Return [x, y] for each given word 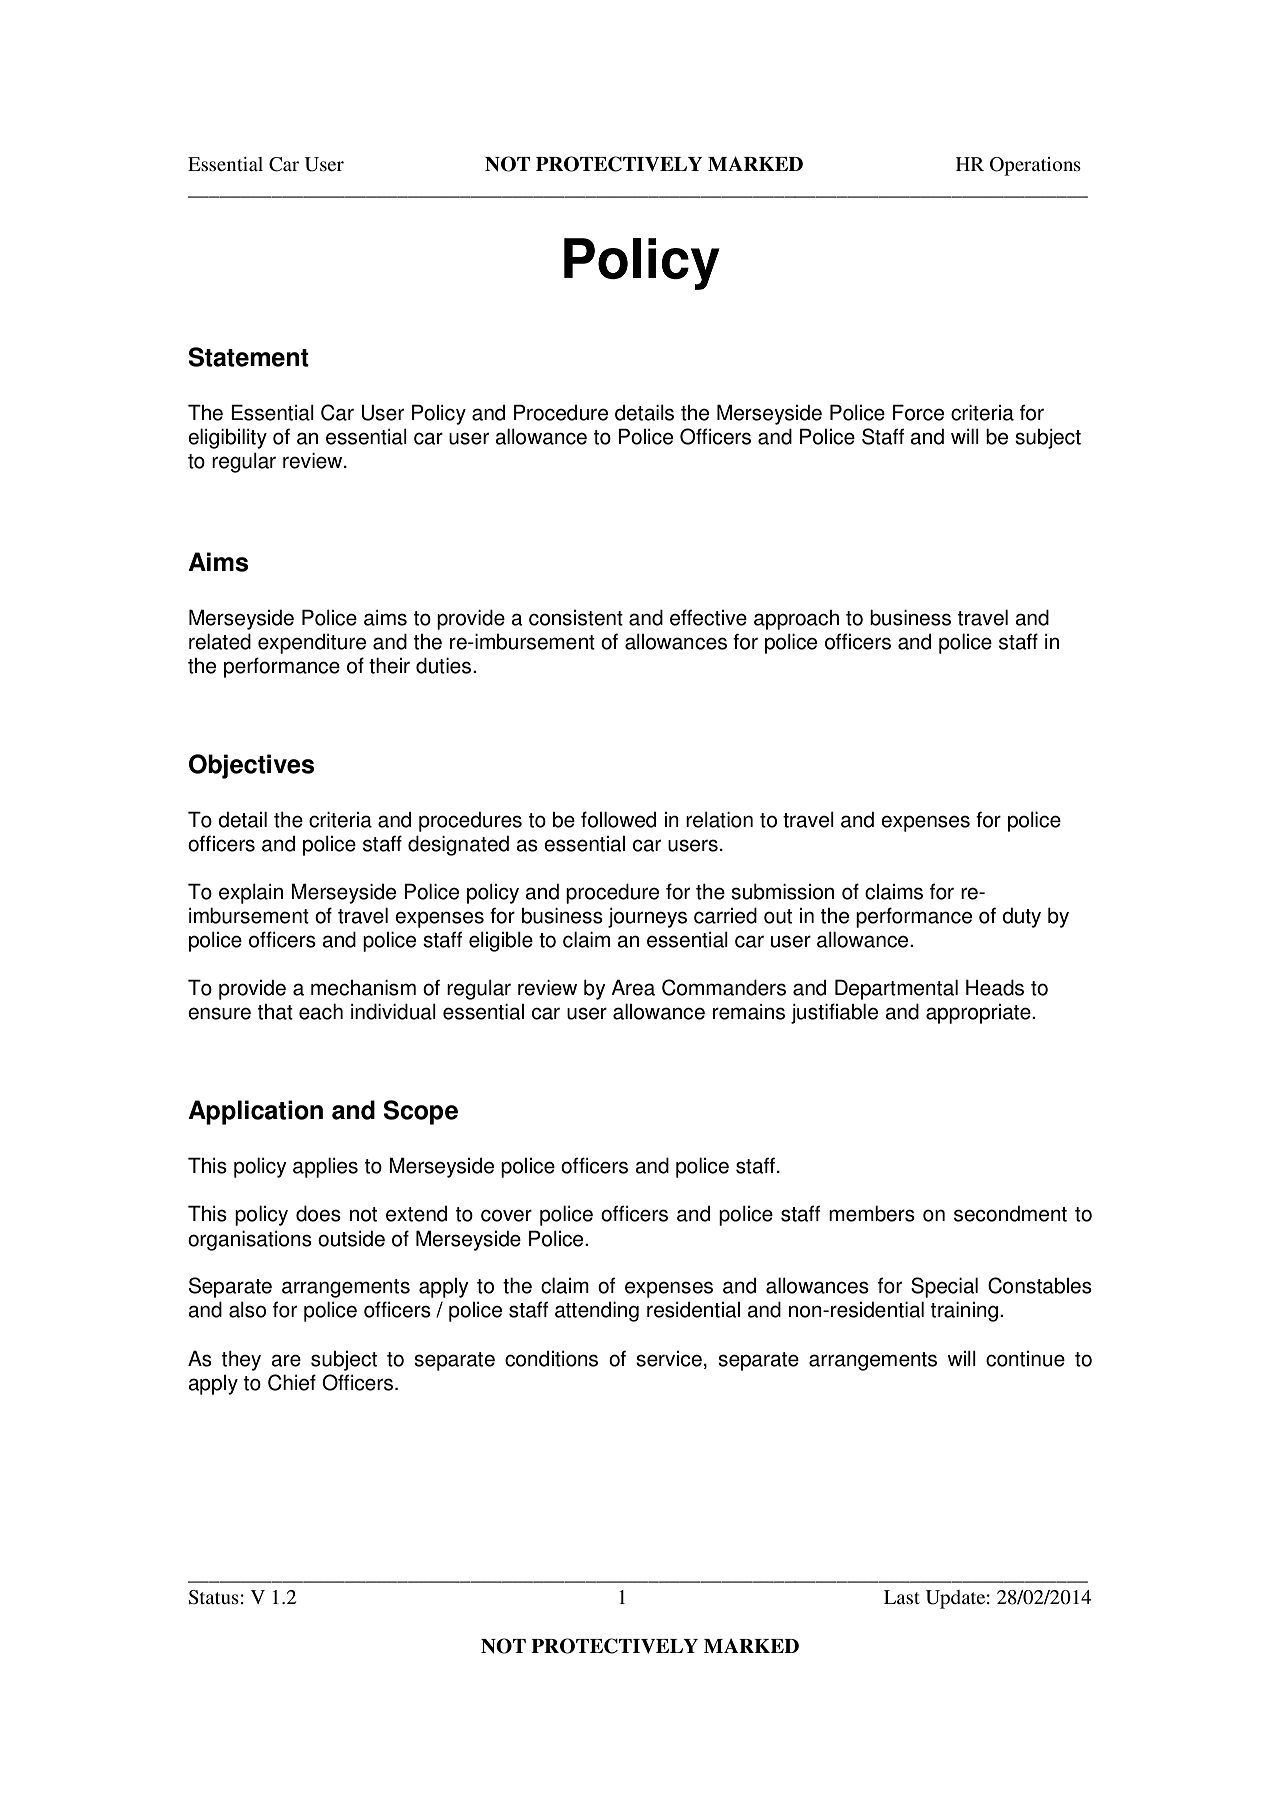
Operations [1035, 166]
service [669, 1359]
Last [902, 1597]
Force [918, 412]
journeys [647, 917]
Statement [249, 357]
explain [251, 893]
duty [1021, 917]
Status [214, 1597]
